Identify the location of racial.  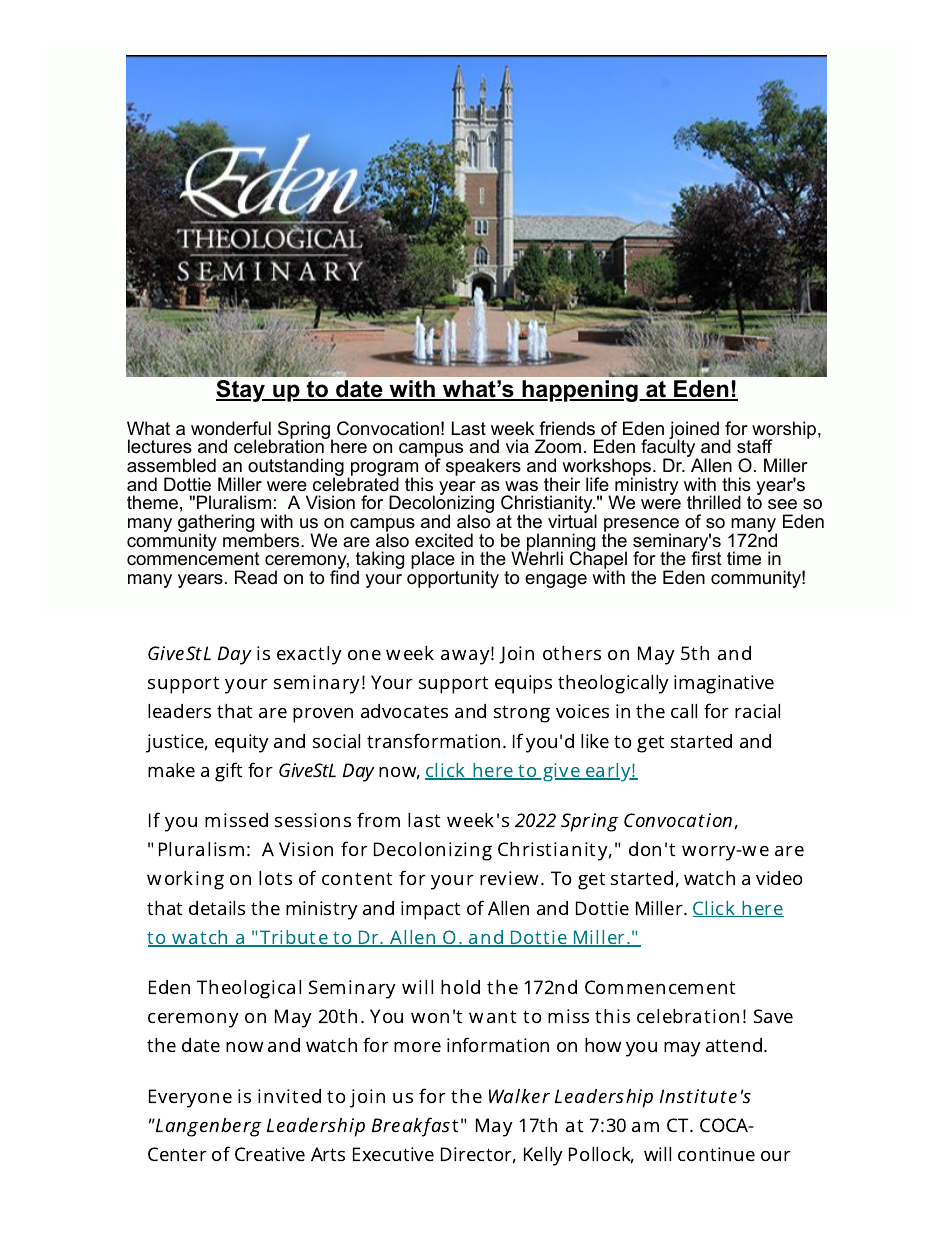
(757, 711).
